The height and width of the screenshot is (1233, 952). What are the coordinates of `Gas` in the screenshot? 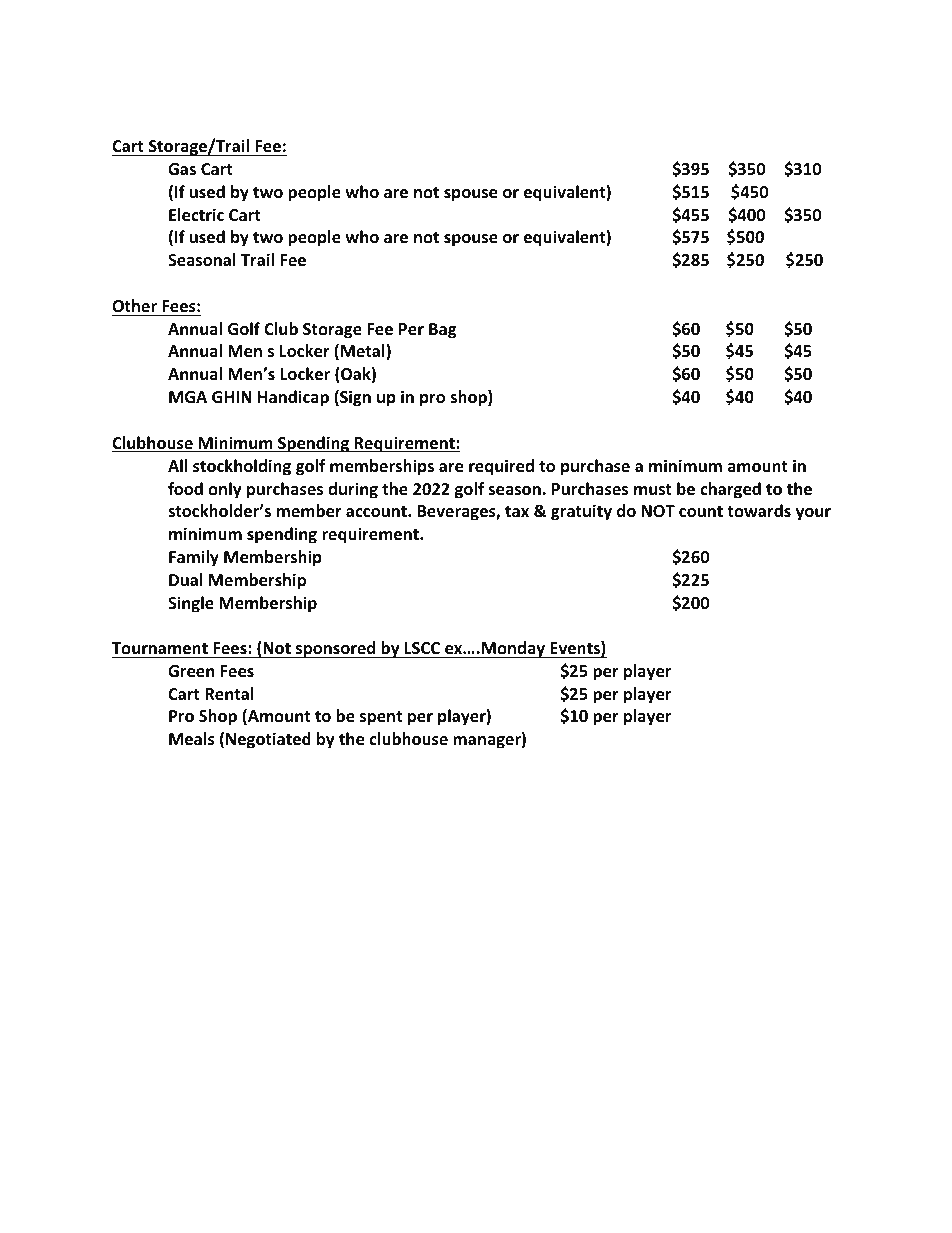 It's located at (182, 169).
